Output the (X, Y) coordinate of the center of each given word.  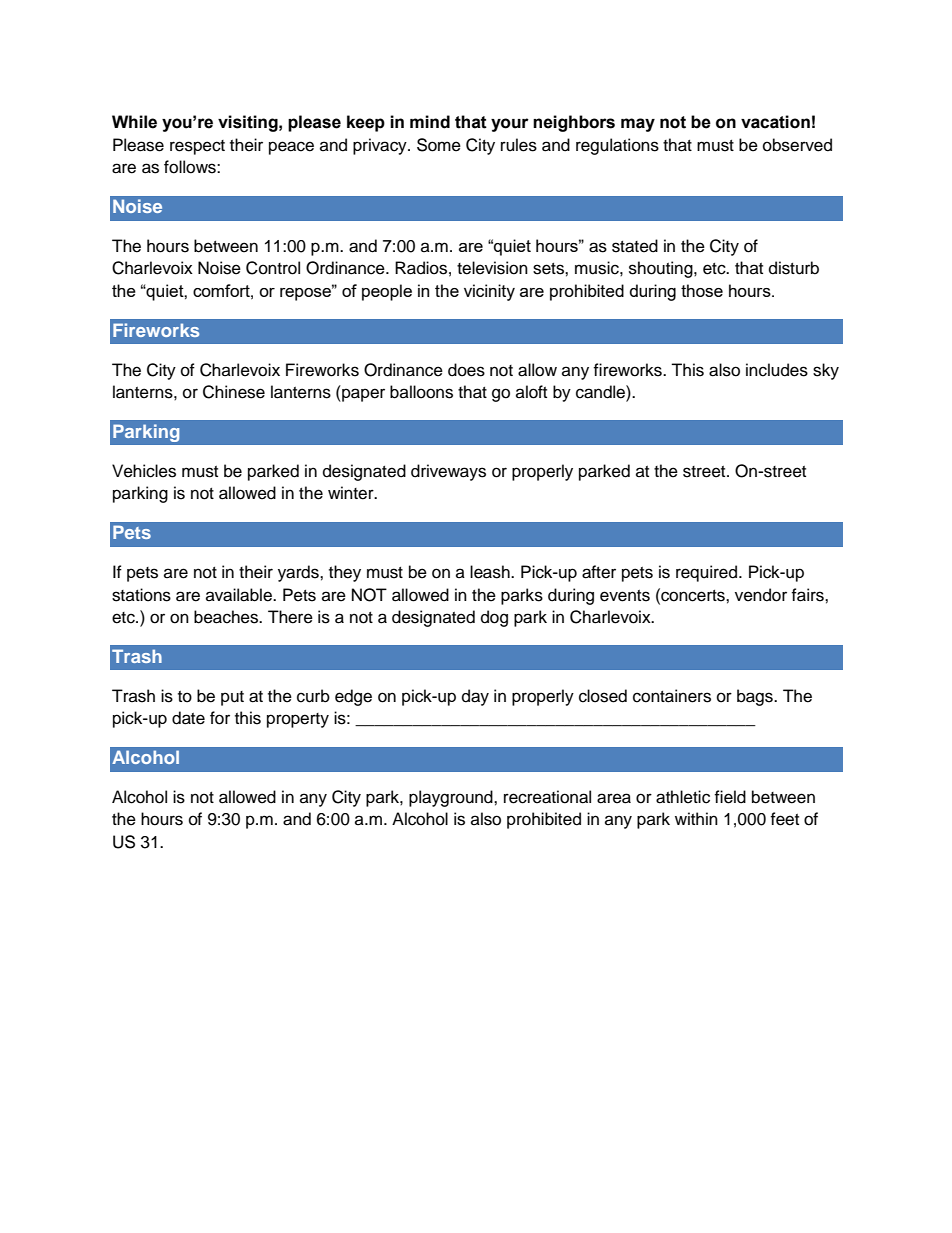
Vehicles (144, 471)
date (188, 718)
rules (519, 145)
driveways (448, 472)
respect (197, 147)
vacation (775, 122)
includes (777, 370)
